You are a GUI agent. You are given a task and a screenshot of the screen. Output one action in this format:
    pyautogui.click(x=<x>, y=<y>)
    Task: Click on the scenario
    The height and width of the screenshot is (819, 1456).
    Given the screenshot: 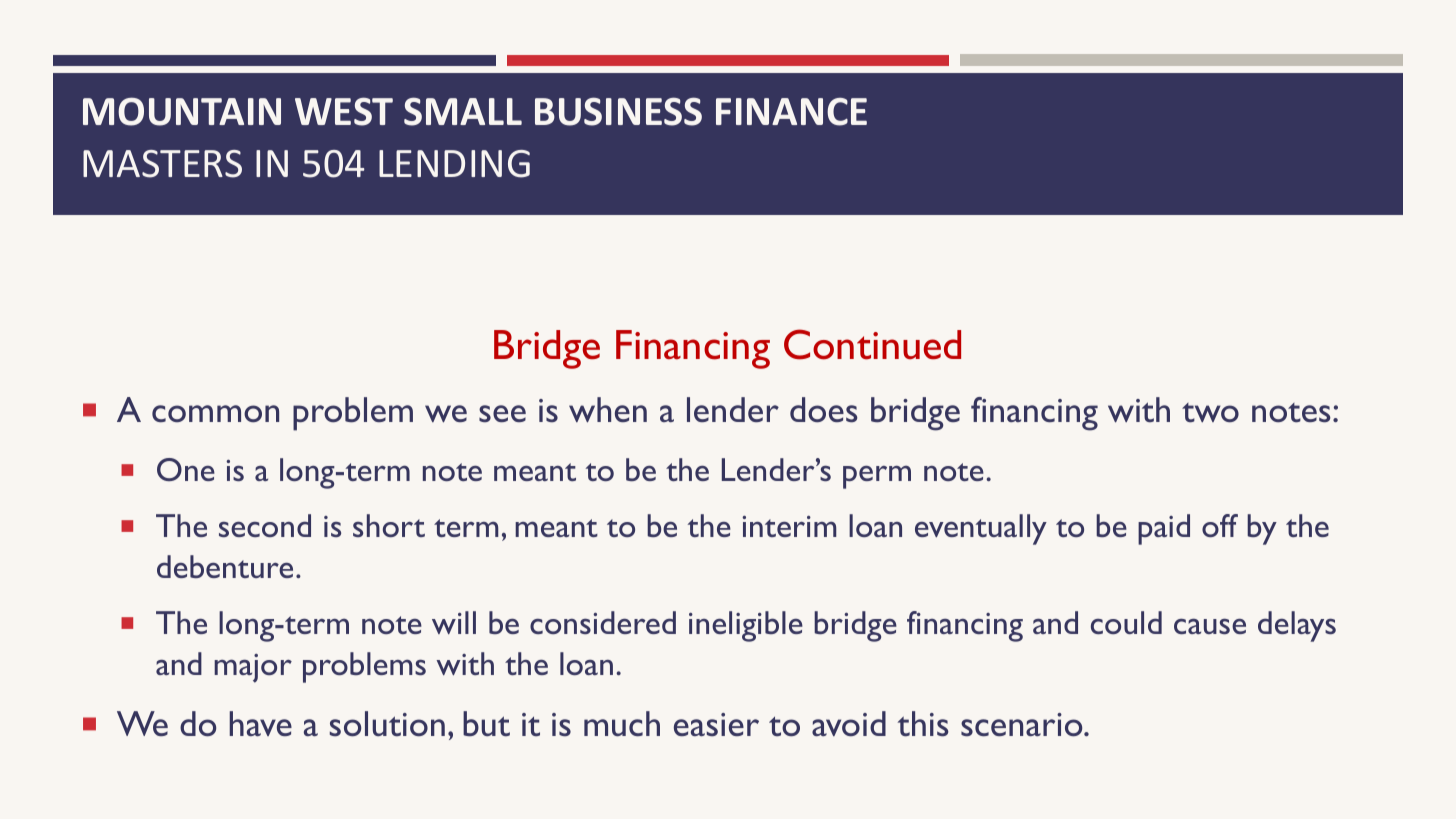 What is the action you would take?
    pyautogui.click(x=1023, y=724)
